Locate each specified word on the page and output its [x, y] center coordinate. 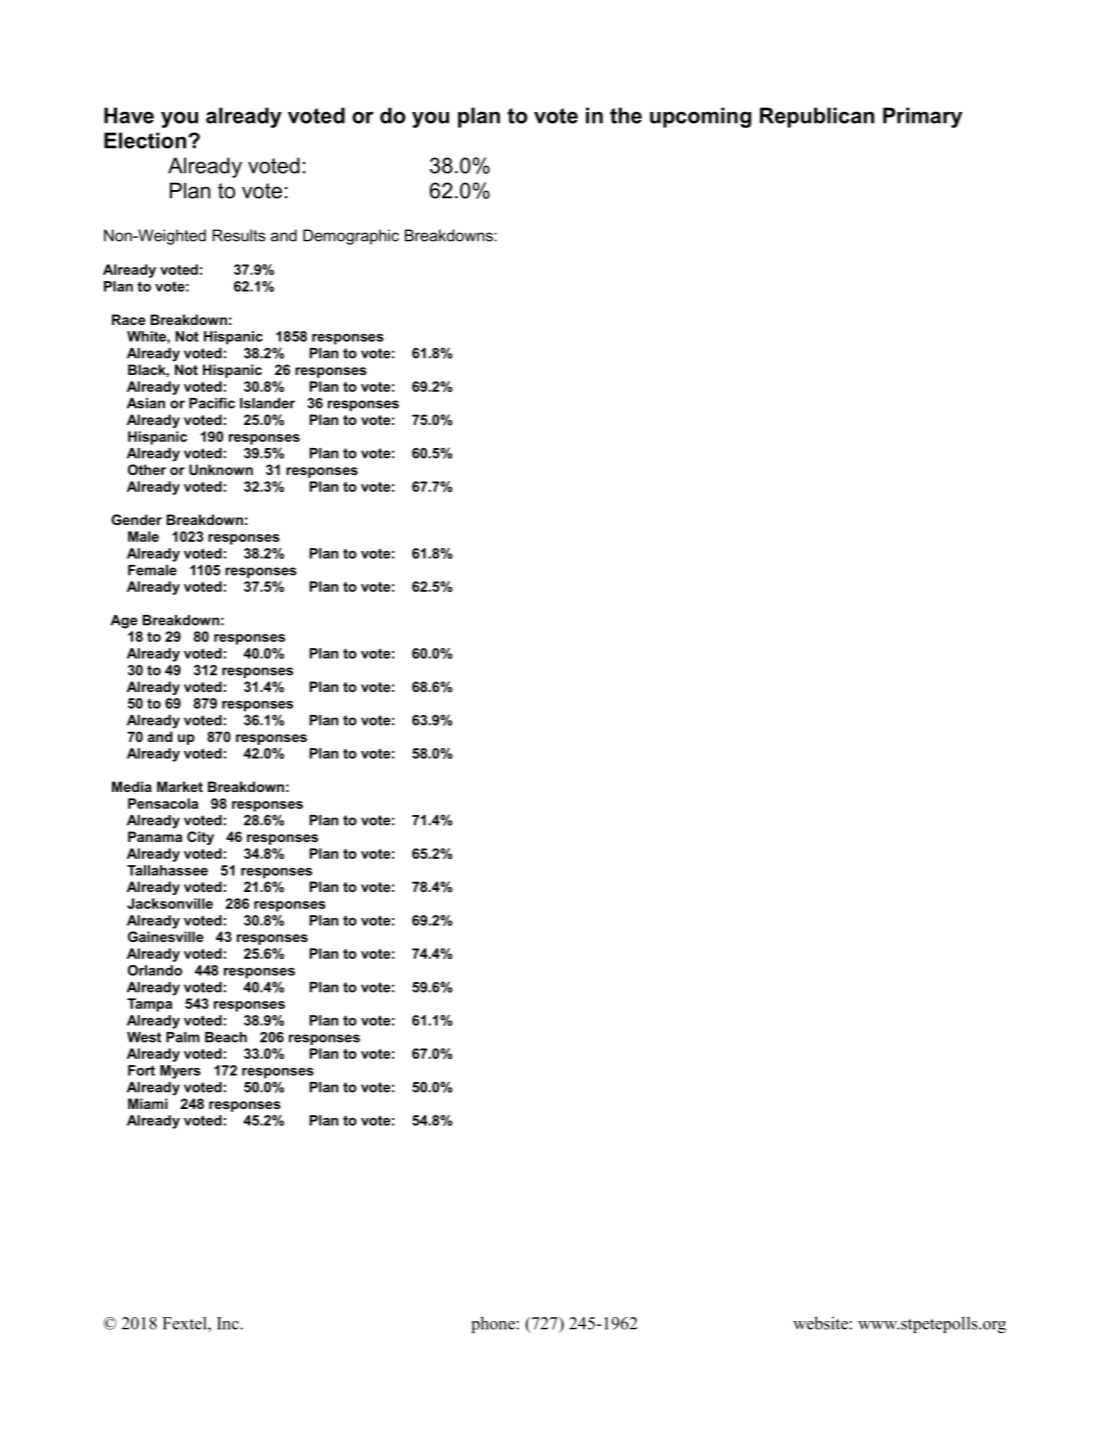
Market [180, 786]
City [200, 838]
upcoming [700, 117]
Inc [229, 1323]
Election [146, 140]
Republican [817, 117]
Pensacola [163, 803]
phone [493, 1324]
